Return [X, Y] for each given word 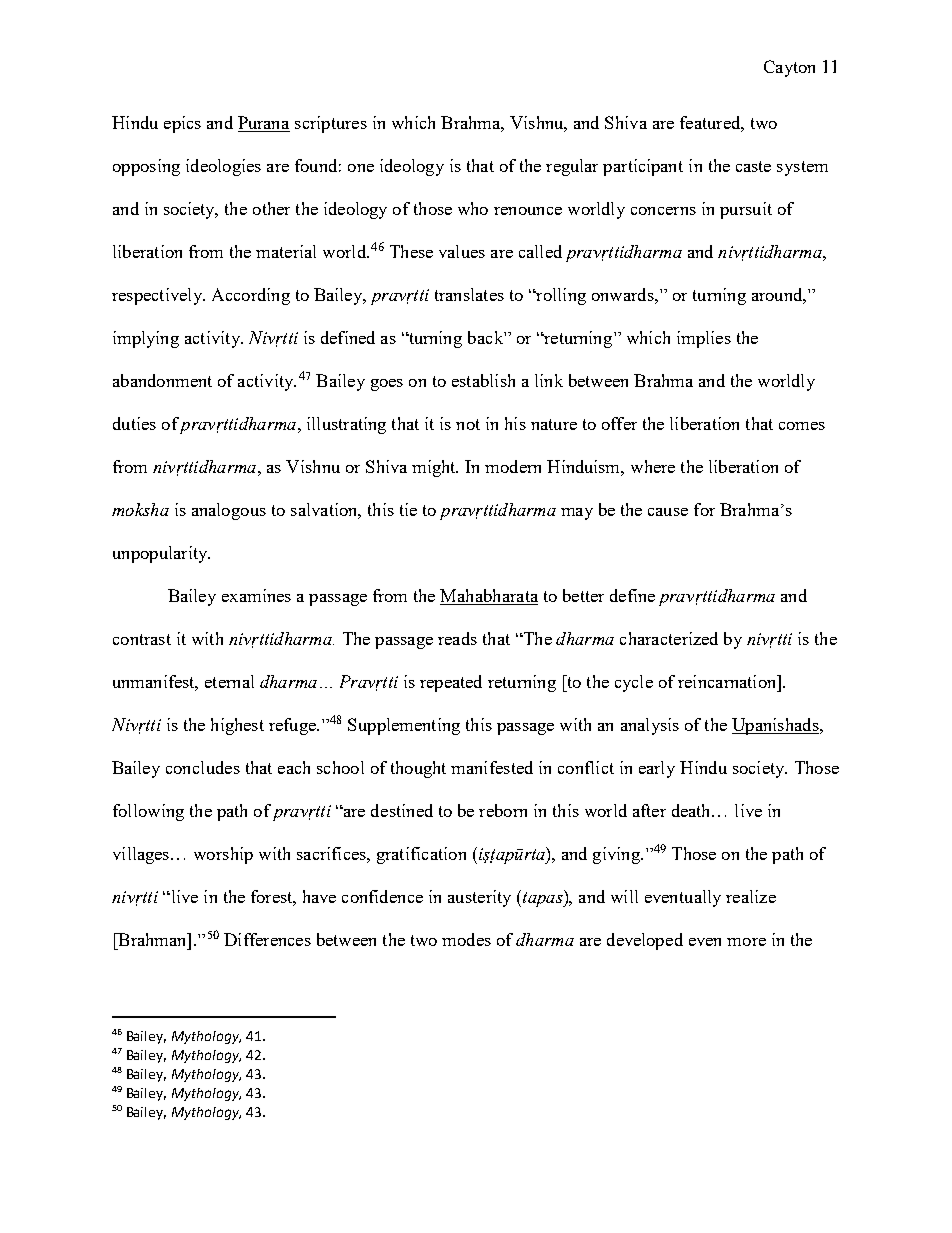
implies [704, 339]
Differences [267, 939]
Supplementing [404, 726]
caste [753, 166]
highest [237, 726]
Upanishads [776, 726]
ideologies [223, 167]
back [486, 337]
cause [668, 512]
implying [146, 339]
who [473, 208]
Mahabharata [489, 597]
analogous [229, 511]
